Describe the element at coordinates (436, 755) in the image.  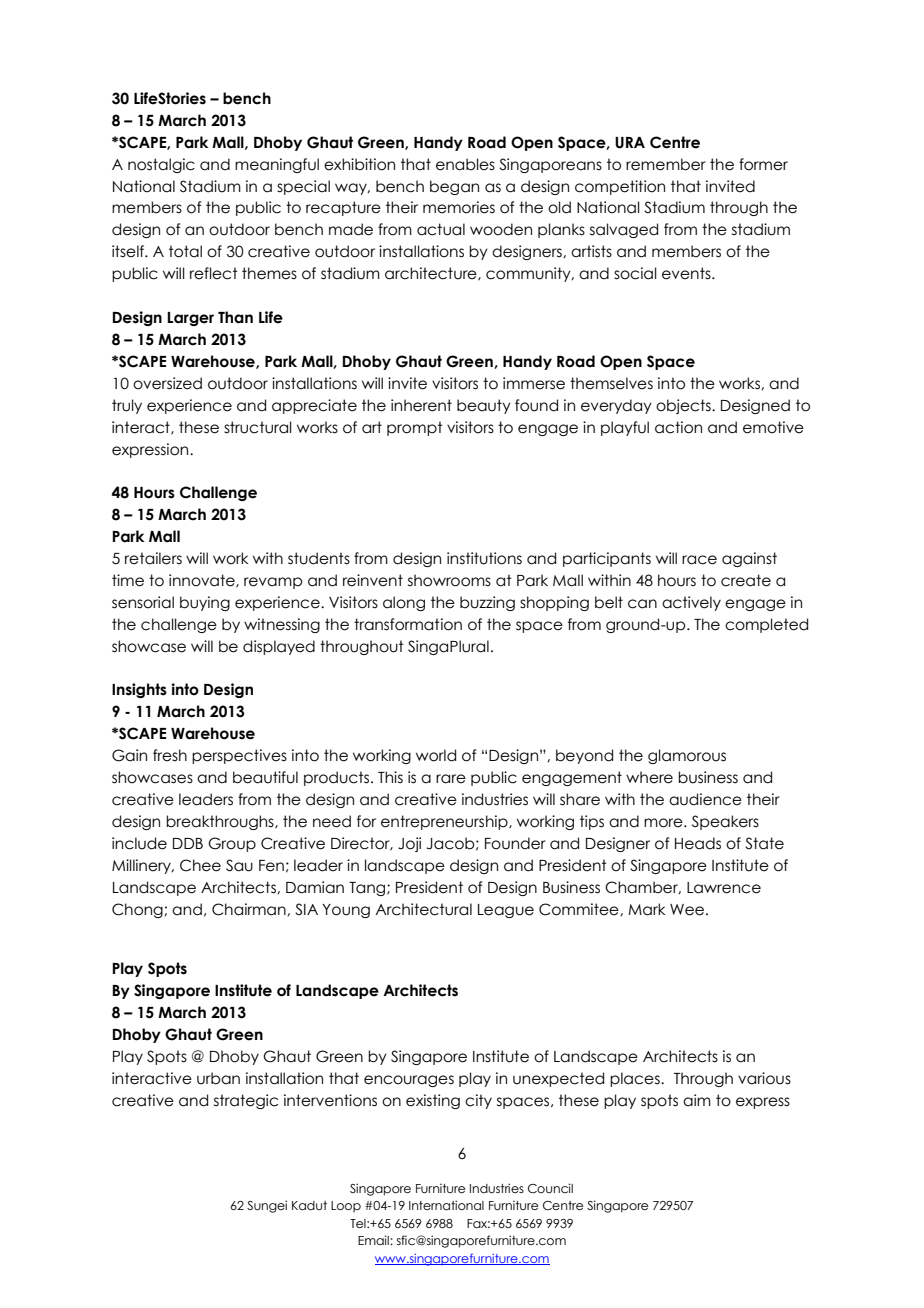
I see `world` at that location.
